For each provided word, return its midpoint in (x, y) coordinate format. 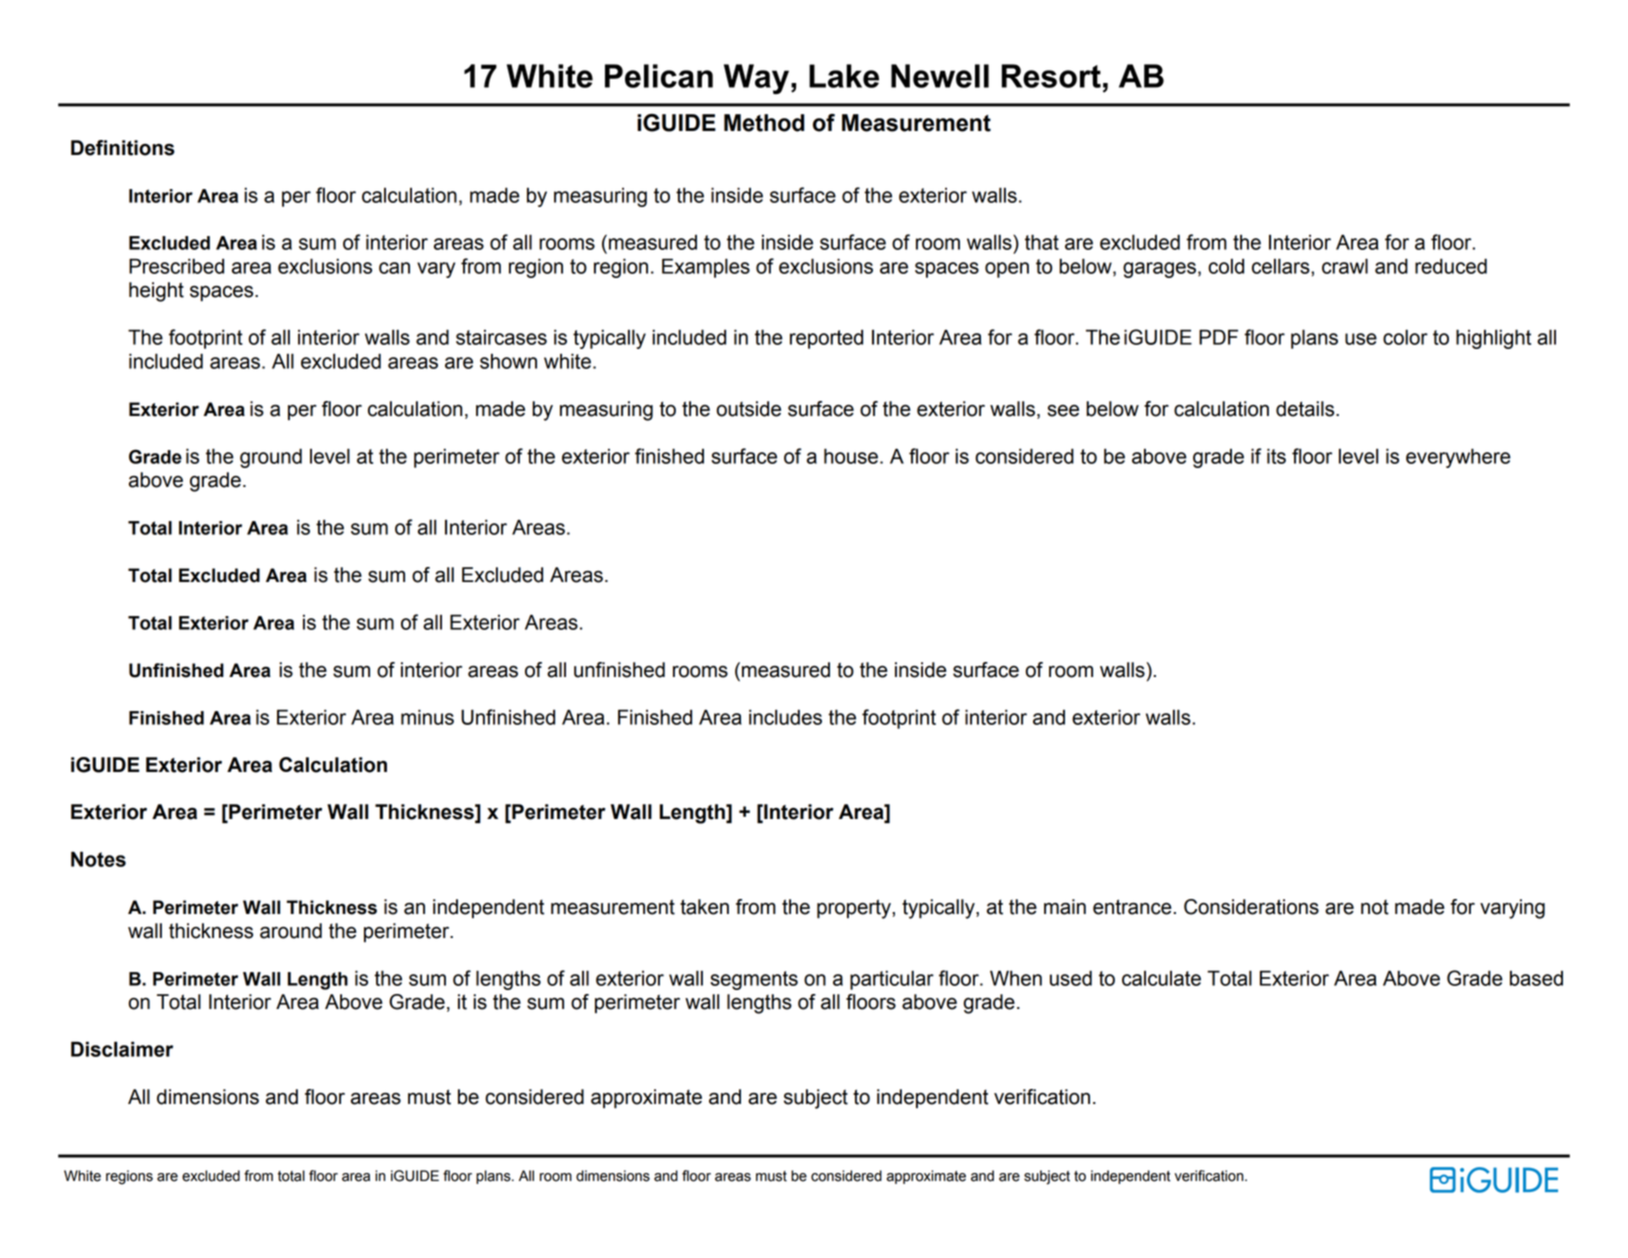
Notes (98, 859)
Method (764, 123)
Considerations (1251, 907)
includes (785, 717)
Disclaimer (122, 1049)
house (851, 456)
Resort (1051, 76)
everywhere (1458, 458)
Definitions (123, 148)
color (1405, 337)
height (156, 292)
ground (271, 458)
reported (826, 339)
